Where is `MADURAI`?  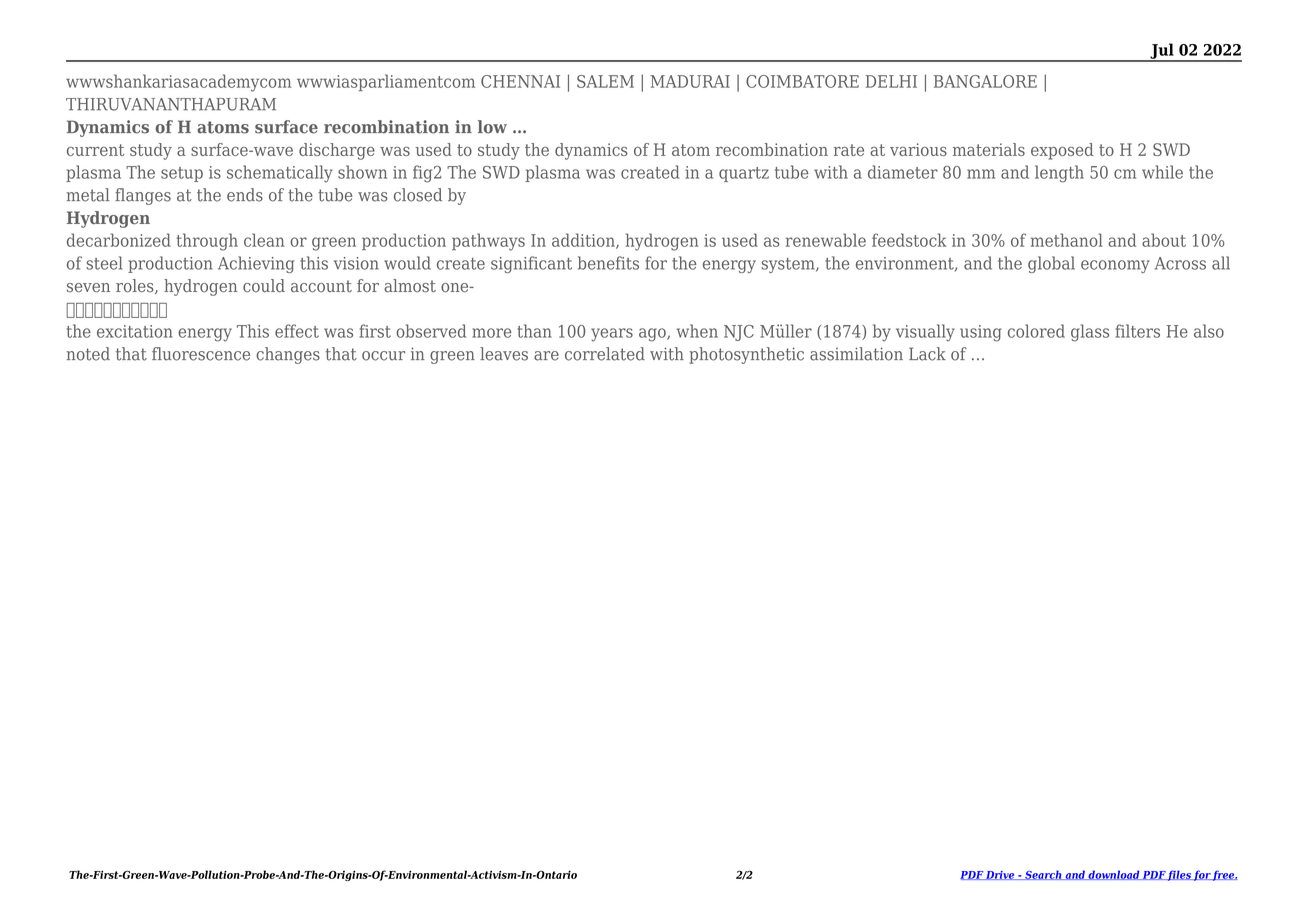 MADURAI is located at coordinates (690, 81).
